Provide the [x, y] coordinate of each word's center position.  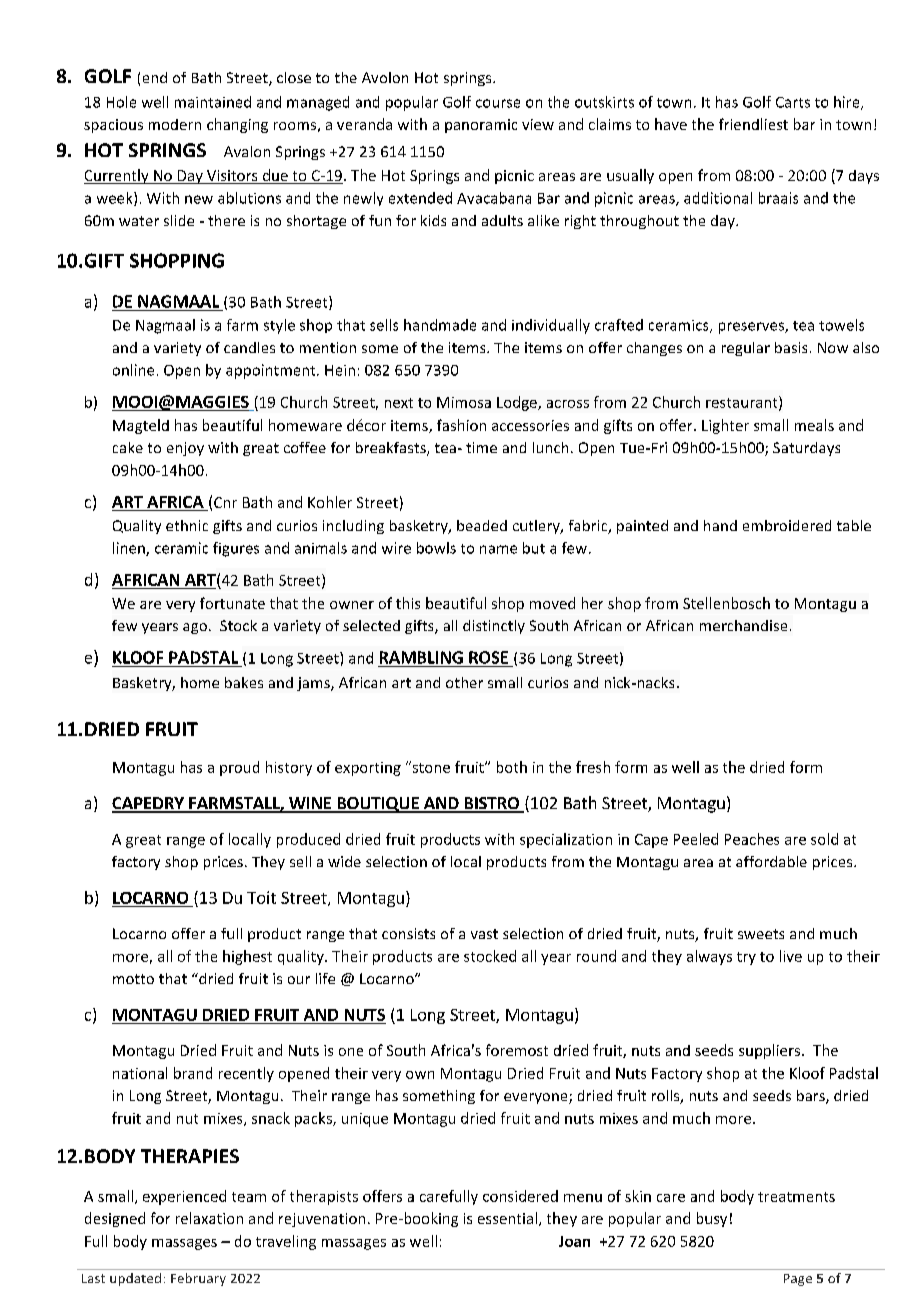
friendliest [753, 124]
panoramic [481, 126]
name [498, 549]
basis [791, 347]
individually [551, 326]
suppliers [771, 1051]
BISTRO [491, 804]
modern [175, 124]
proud [239, 768]
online [133, 370]
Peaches [752, 839]
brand [193, 1073]
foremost [517, 1050]
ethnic [187, 525]
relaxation [209, 1218]
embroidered [787, 525]
